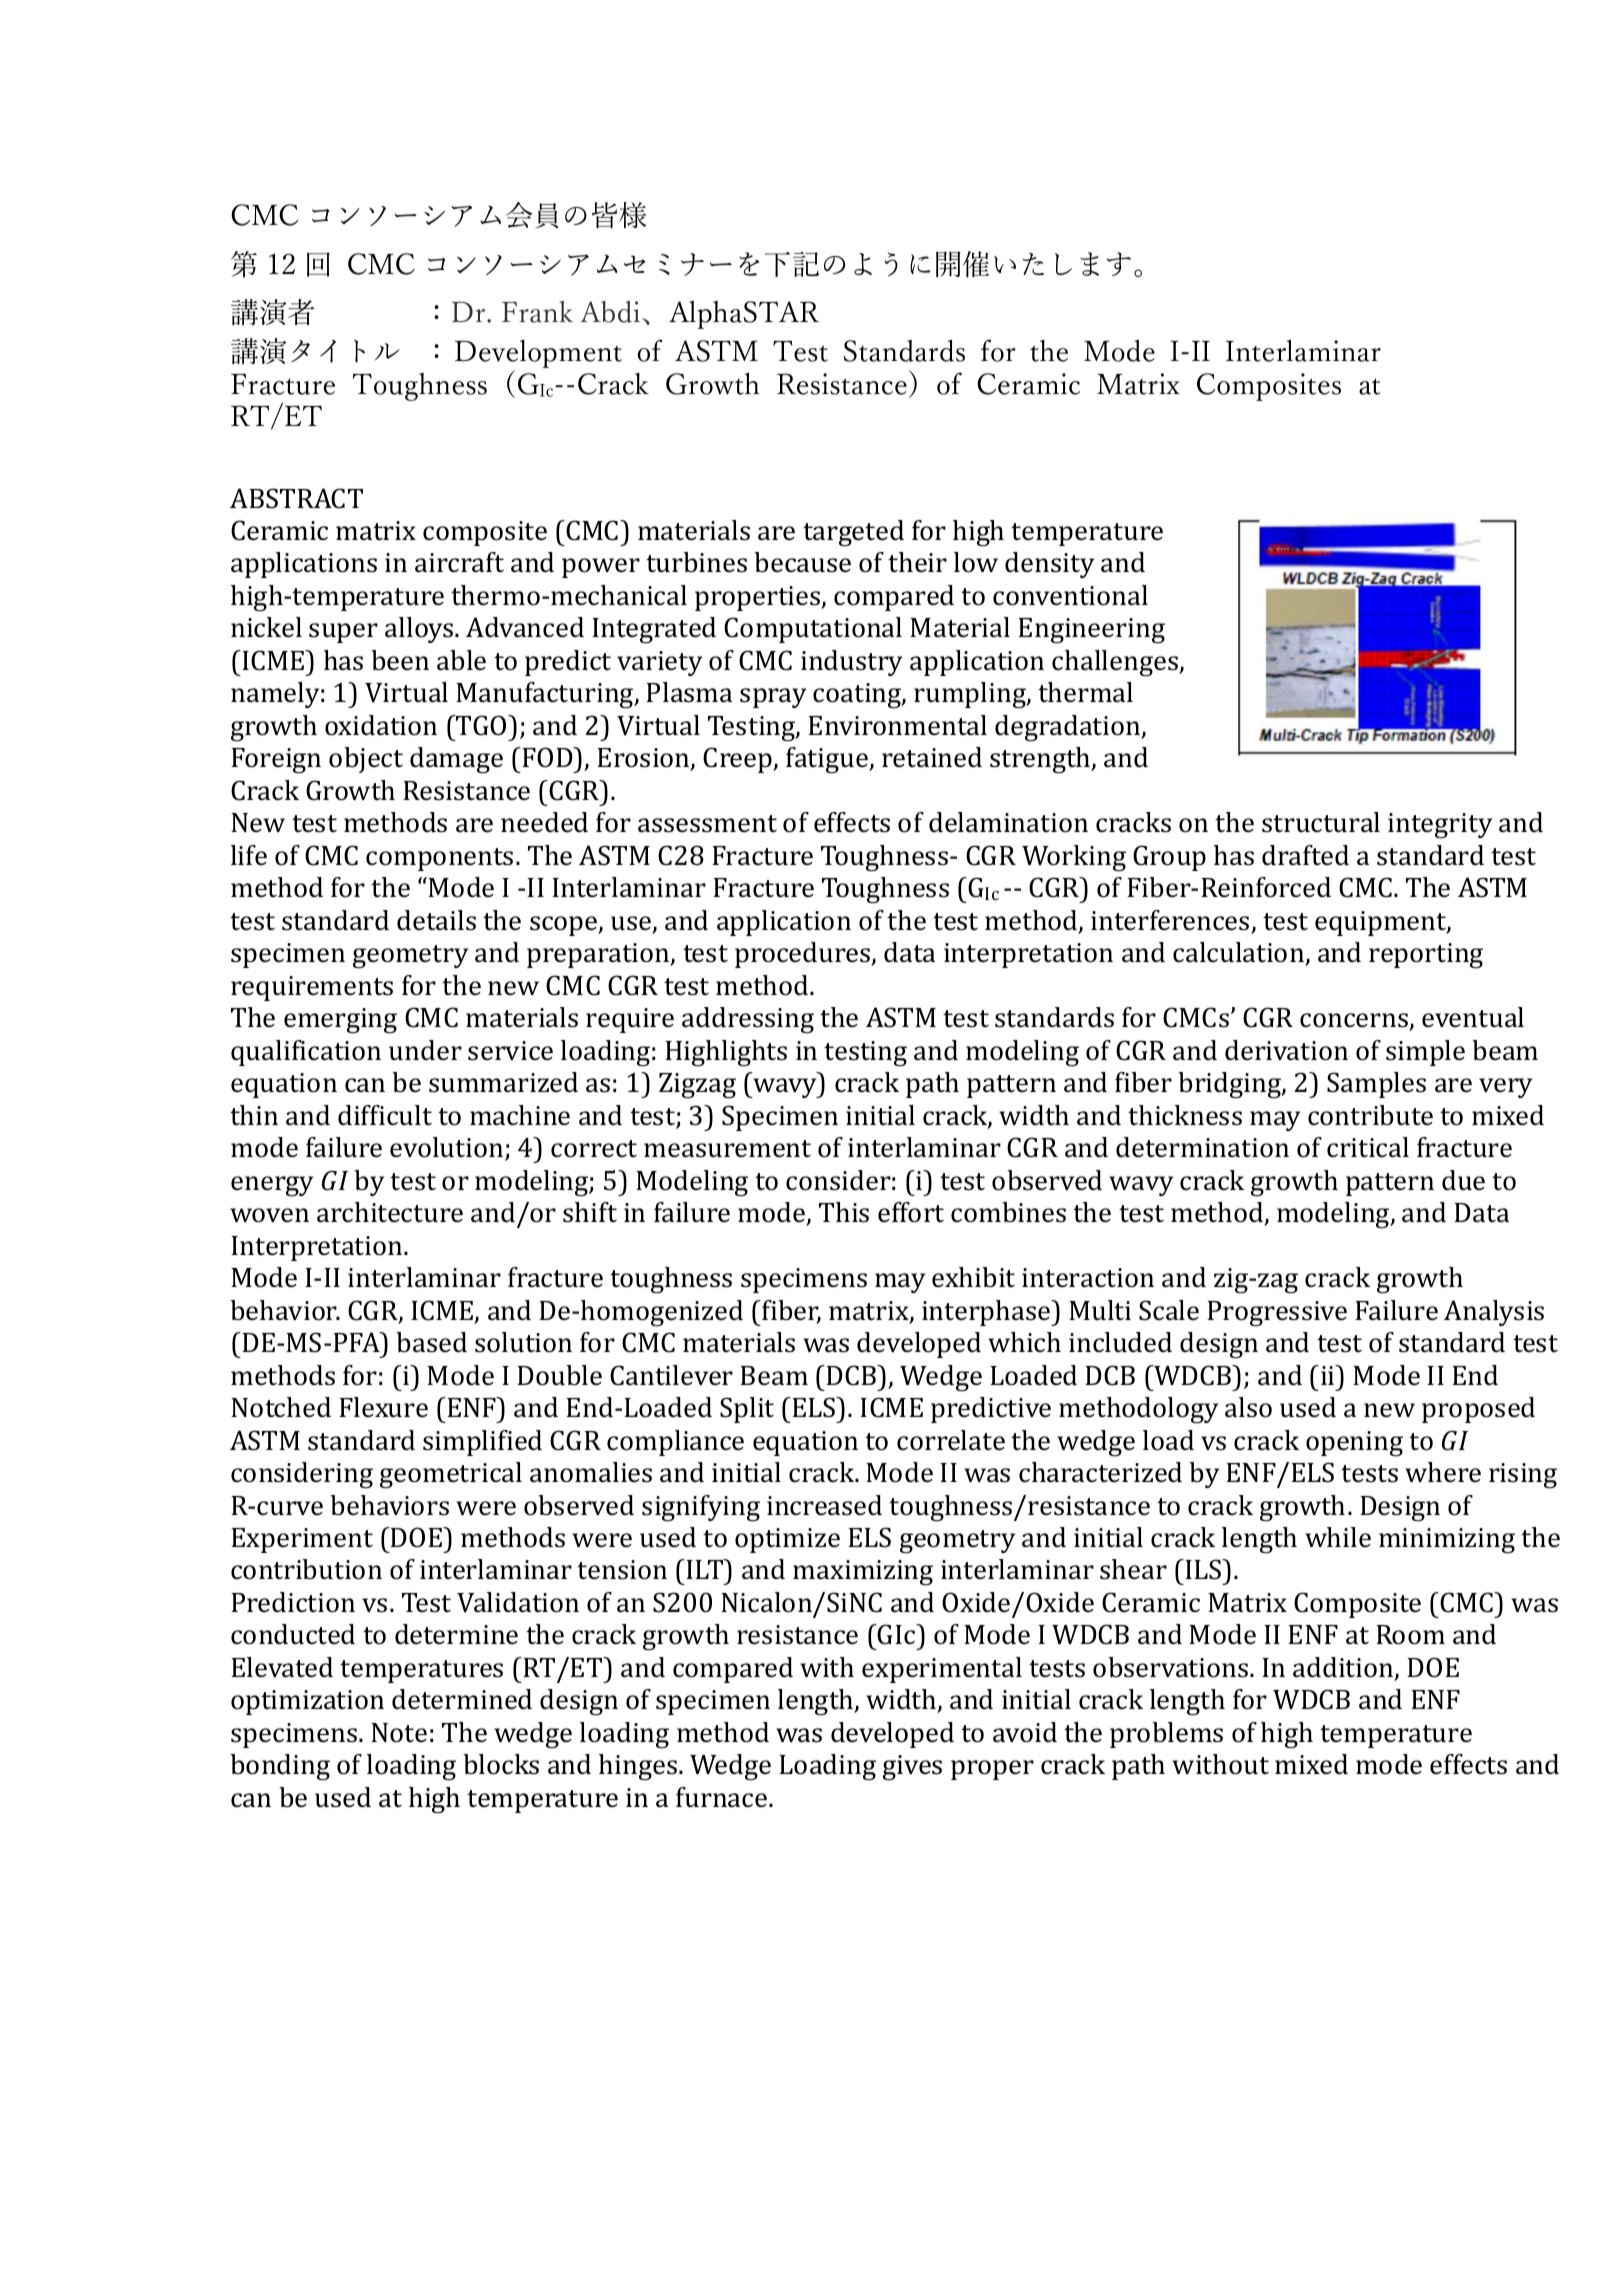 Image resolution: width=1611 pixels, height=2279 pixels. Describe the element at coordinates (897, 725) in the document. I see `Environmental` at that location.
